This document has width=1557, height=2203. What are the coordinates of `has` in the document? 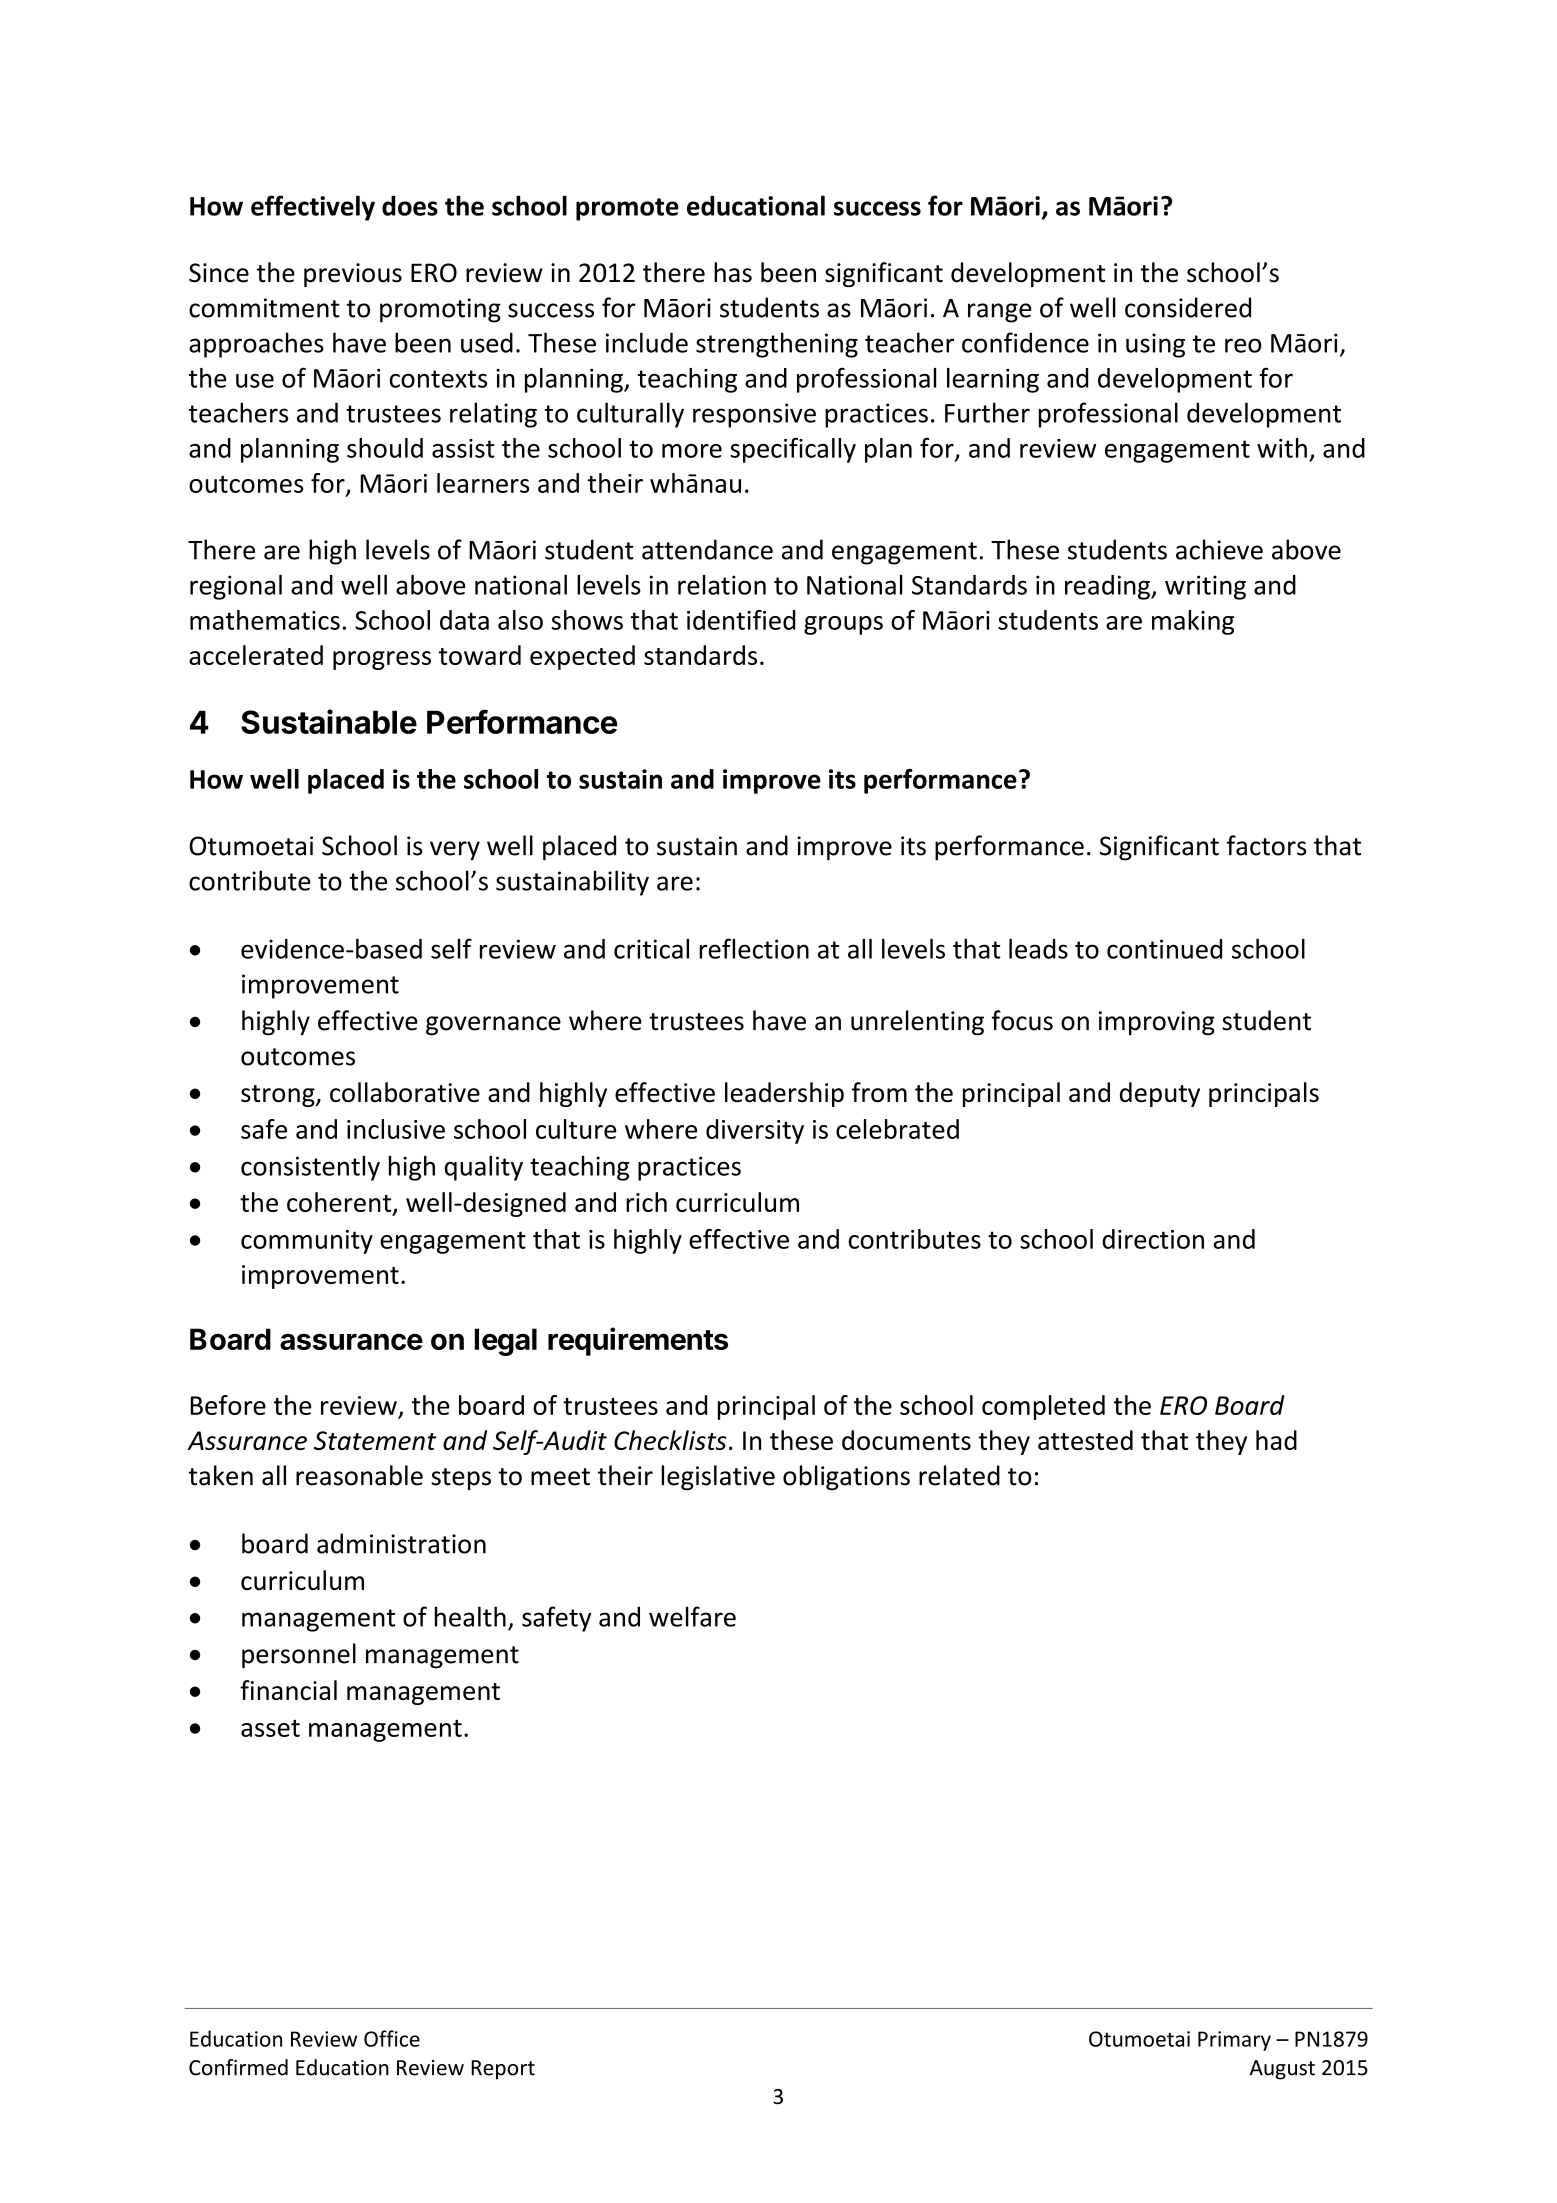 It's located at (733, 272).
